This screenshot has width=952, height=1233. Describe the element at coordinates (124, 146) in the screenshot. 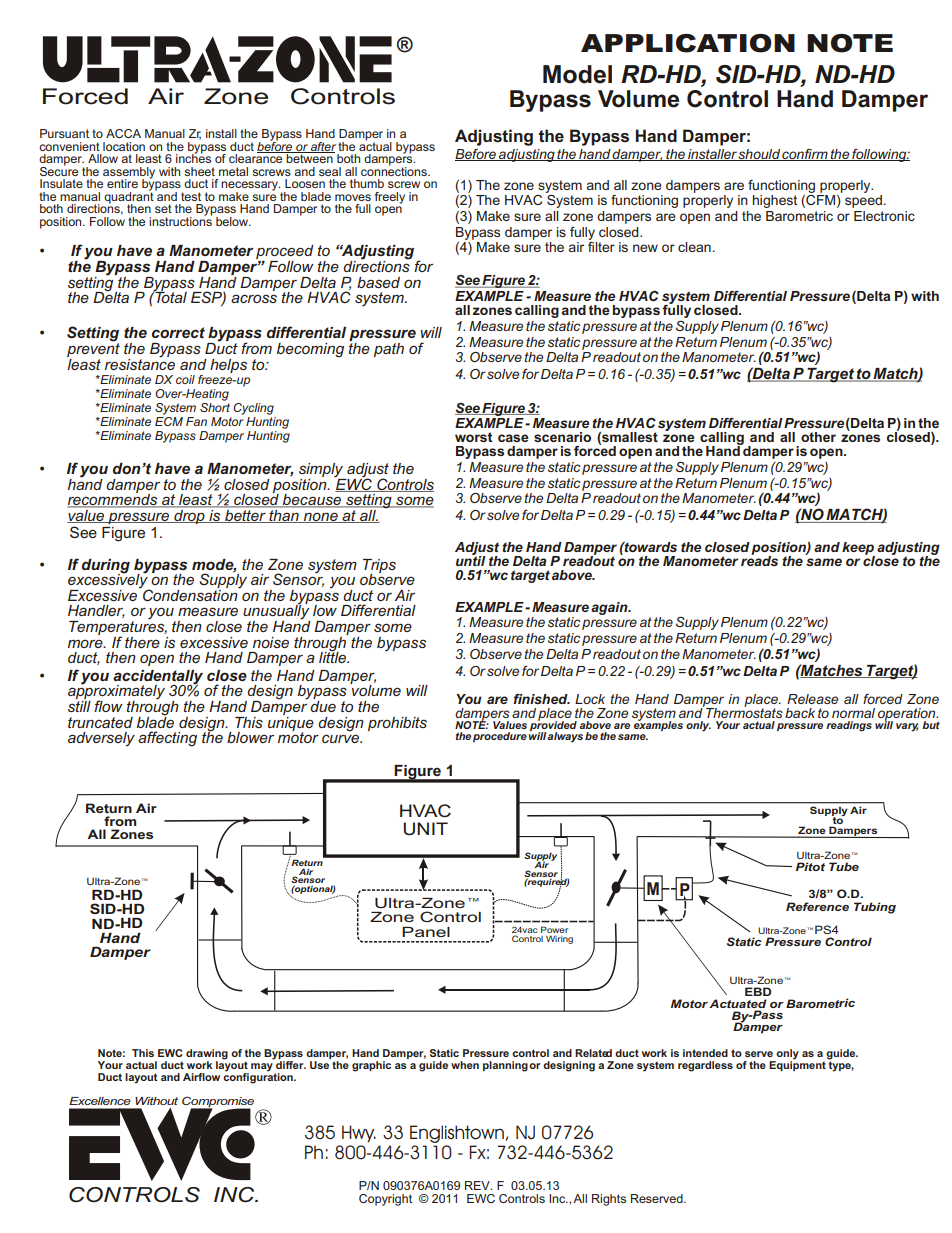

I see `location` at that location.
